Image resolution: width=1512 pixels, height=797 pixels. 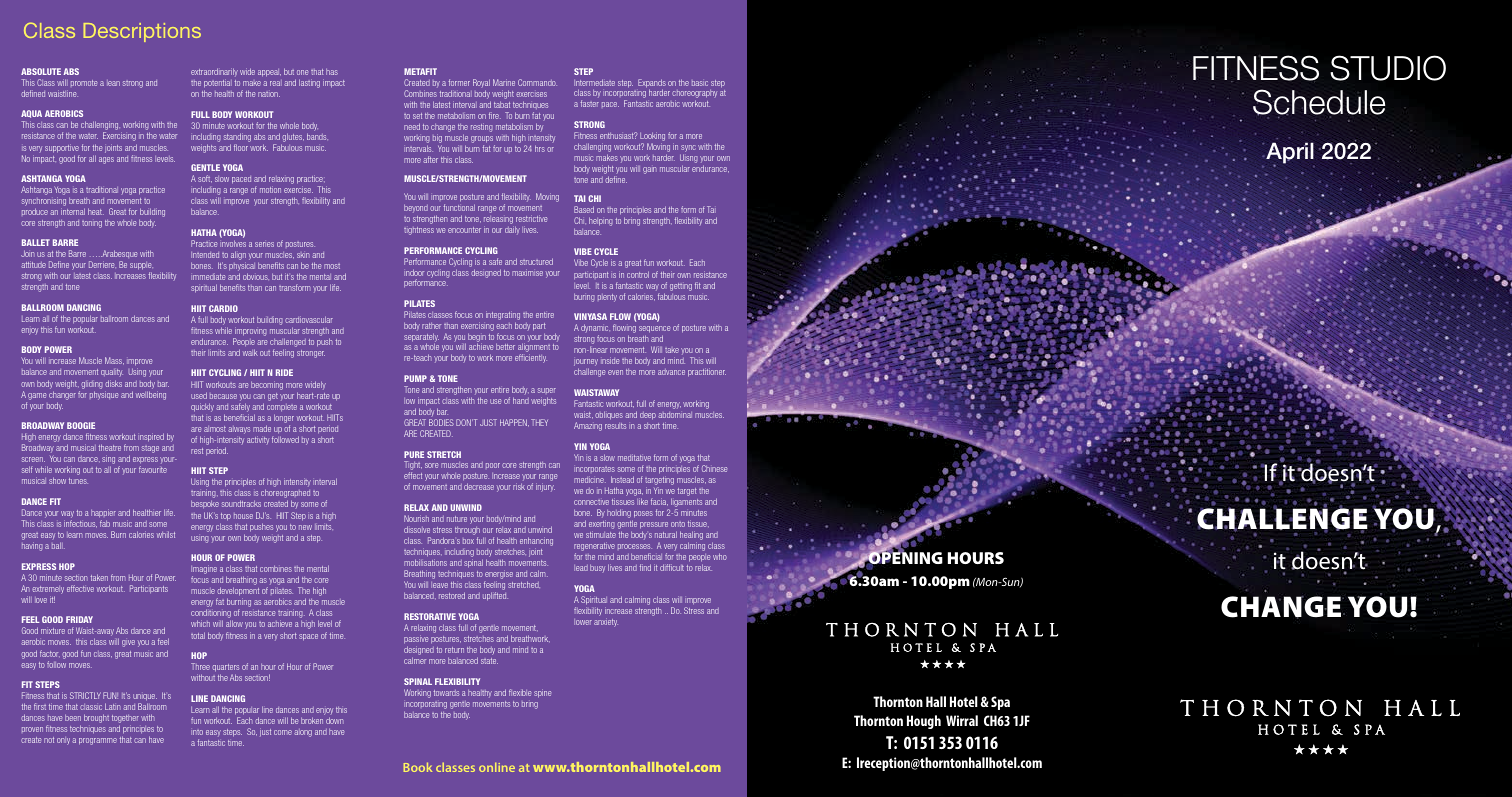 I want to click on STUDIO, so click(x=1388, y=68).
